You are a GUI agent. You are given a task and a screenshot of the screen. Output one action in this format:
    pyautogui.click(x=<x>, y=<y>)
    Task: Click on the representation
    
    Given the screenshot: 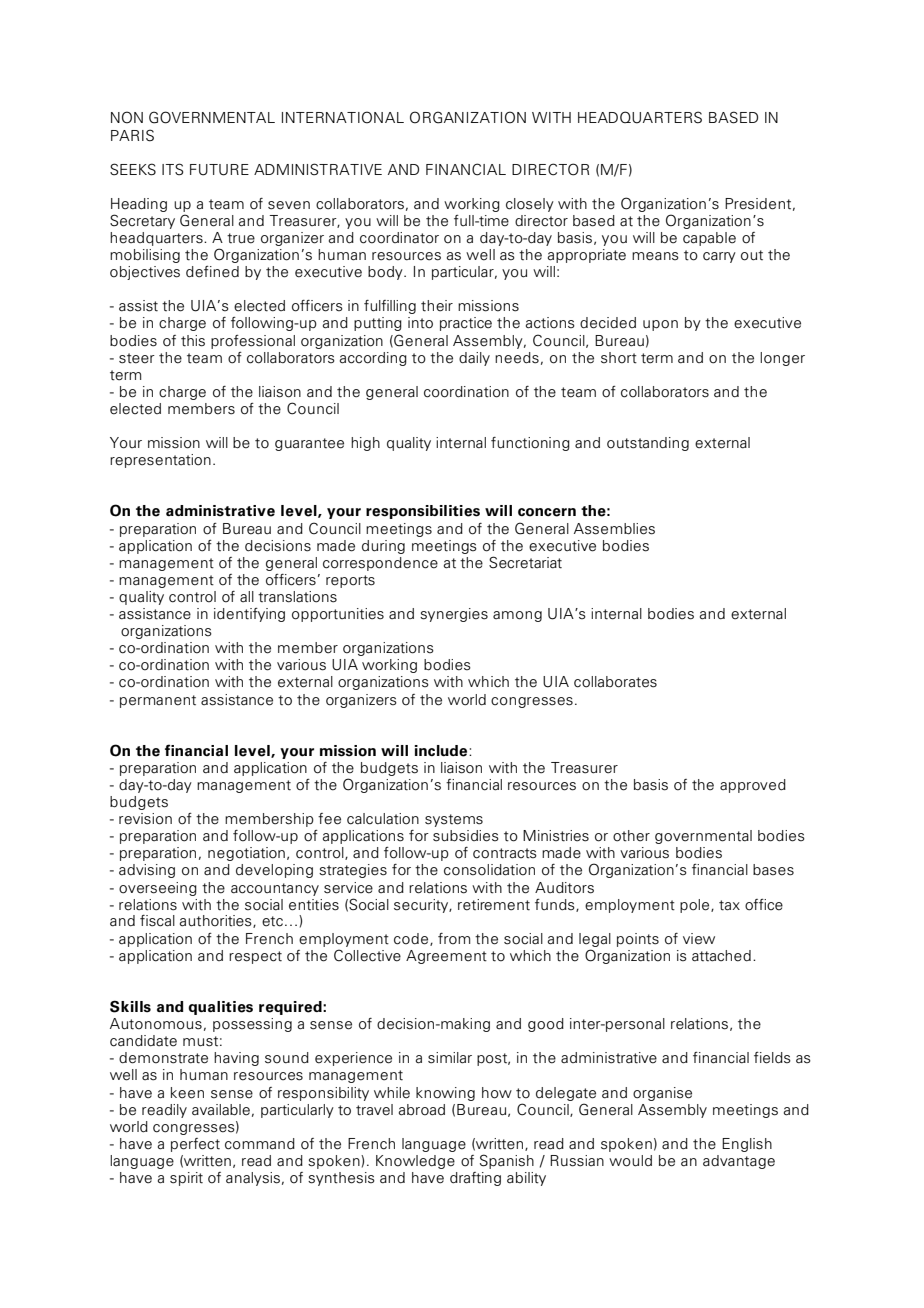 What is the action you would take?
    pyautogui.click(x=160, y=461)
